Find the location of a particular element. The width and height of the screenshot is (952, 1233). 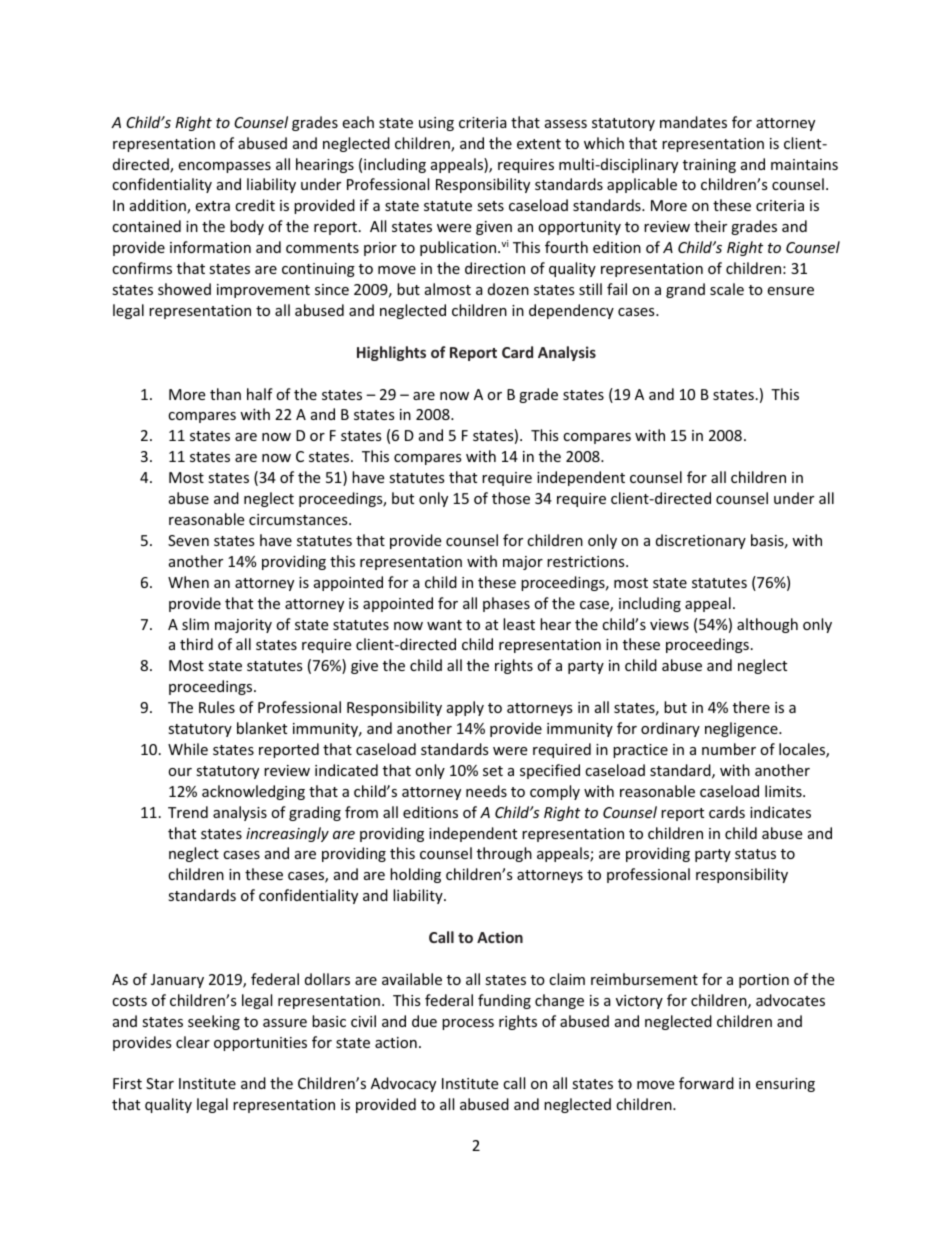

although is located at coordinates (767, 625).
